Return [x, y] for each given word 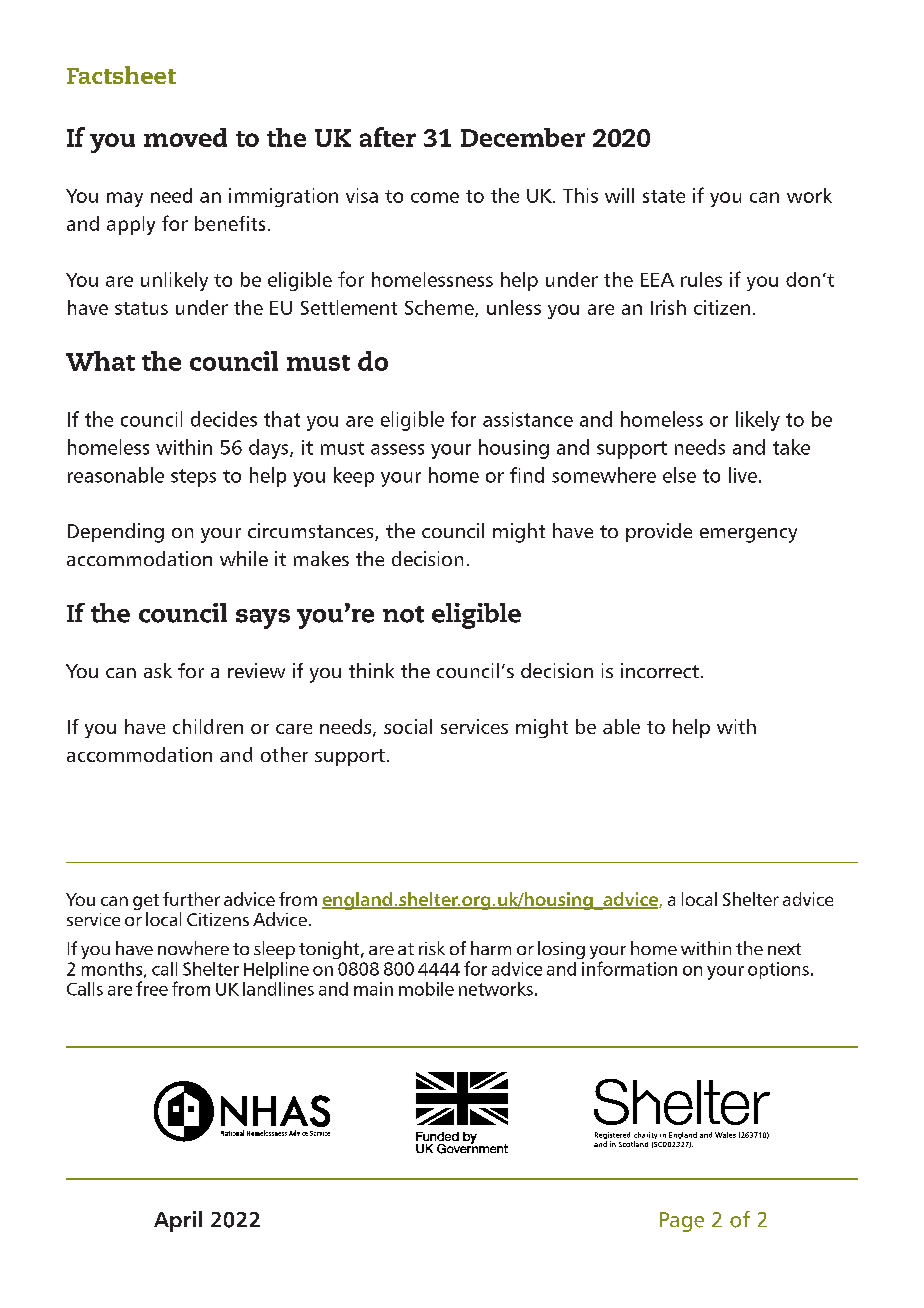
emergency [748, 535]
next [784, 949]
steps [193, 478]
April [178, 1221]
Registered [612, 1137]
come [435, 197]
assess [397, 449]
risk [432, 948]
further [191, 899]
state [664, 196]
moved [185, 137]
